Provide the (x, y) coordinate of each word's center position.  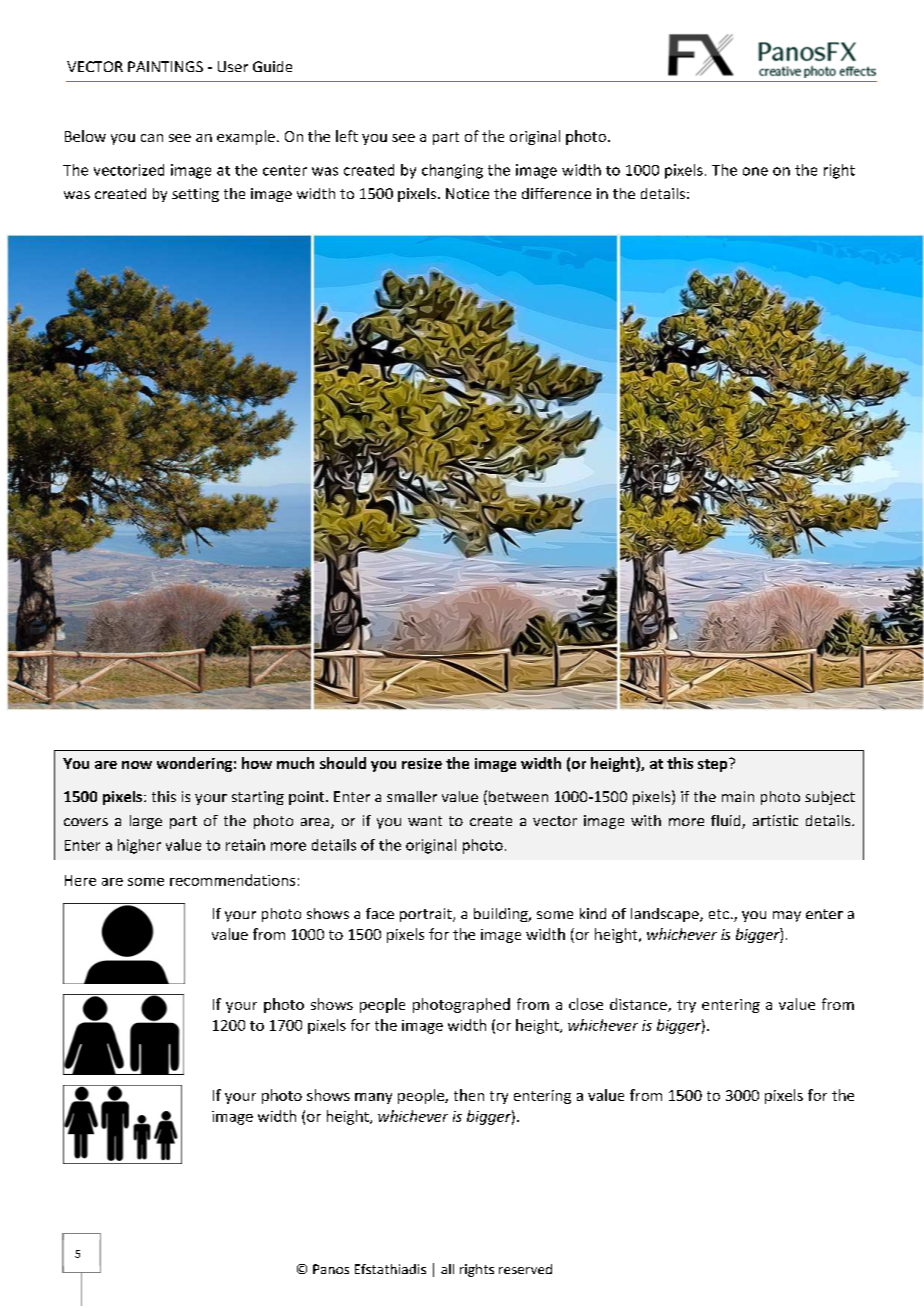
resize (422, 763)
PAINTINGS (165, 66)
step (714, 765)
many (373, 1098)
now (137, 765)
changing (452, 171)
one (755, 171)
